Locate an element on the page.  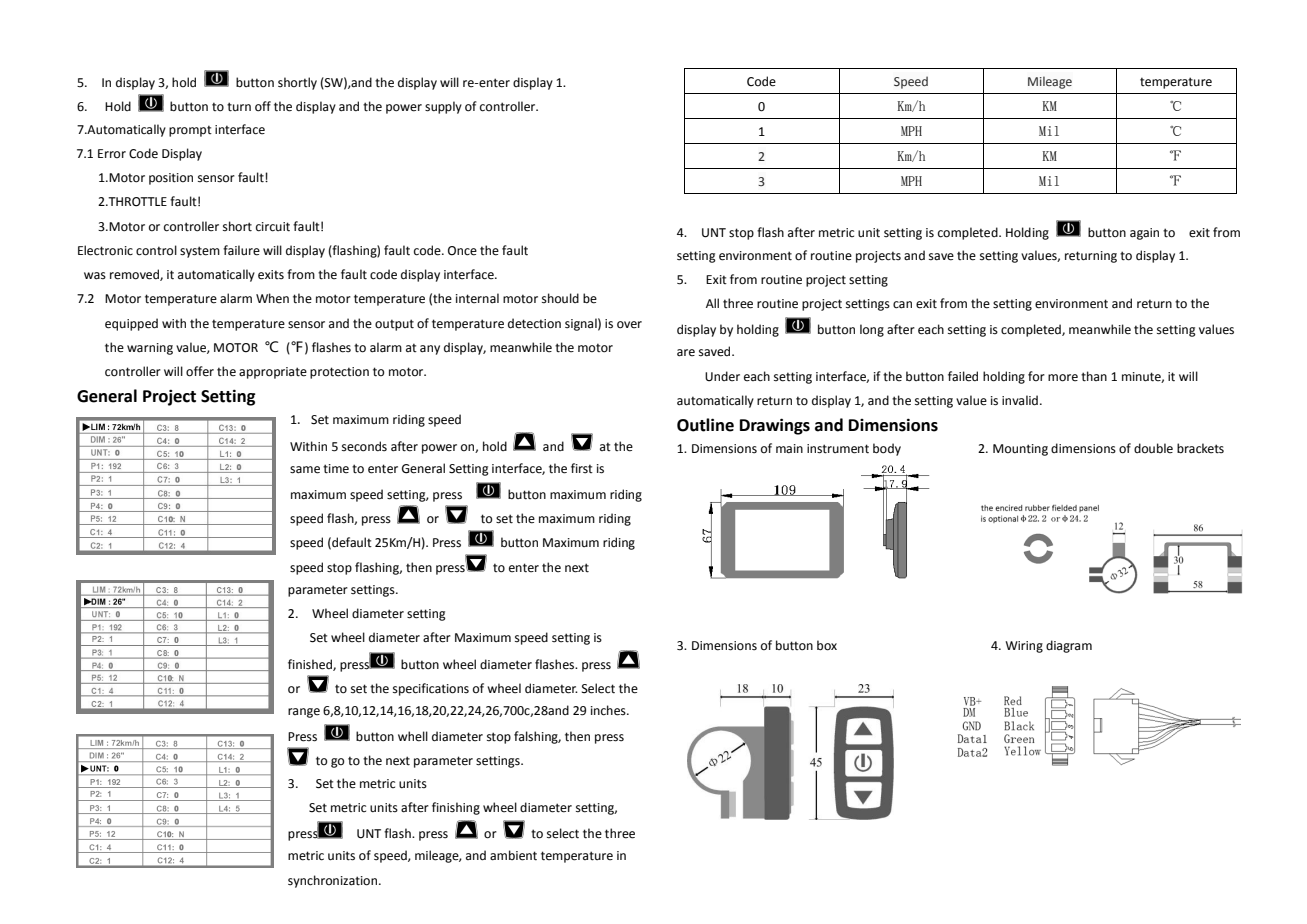
same is located at coordinates (305, 470).
